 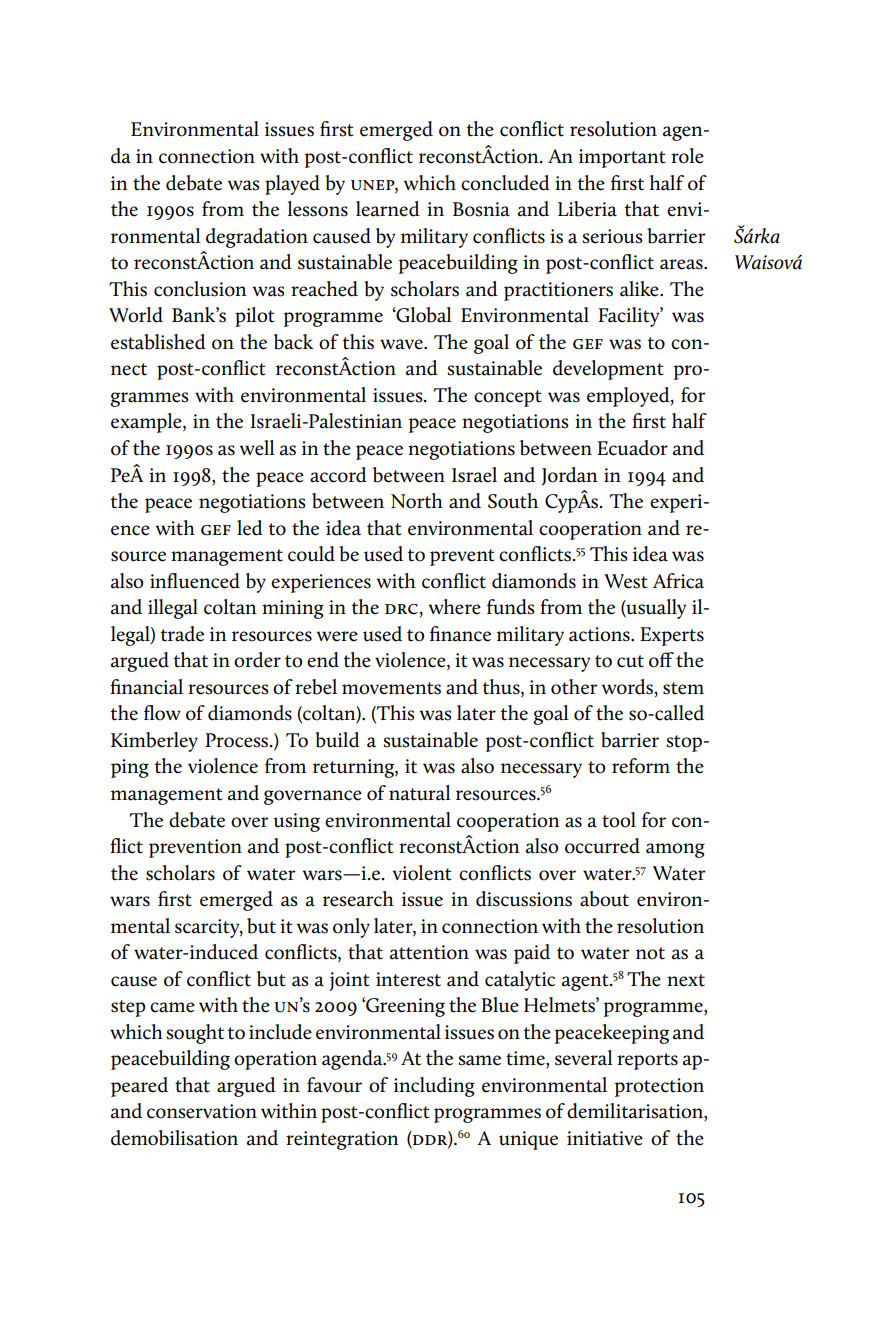 What do you see at coordinates (388, 209) in the image?
I see `learned` at bounding box center [388, 209].
